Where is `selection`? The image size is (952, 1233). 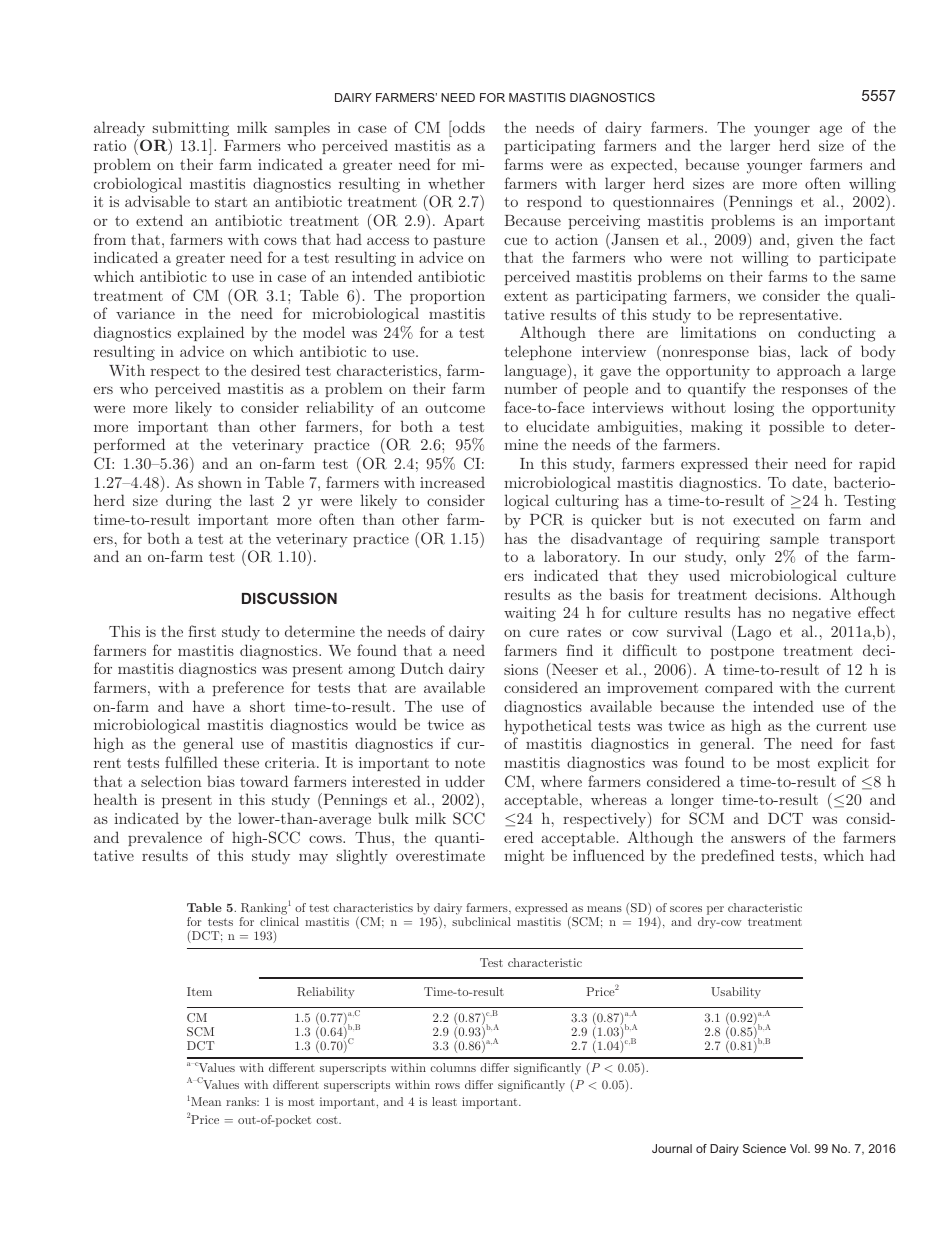
selection is located at coordinates (171, 781).
